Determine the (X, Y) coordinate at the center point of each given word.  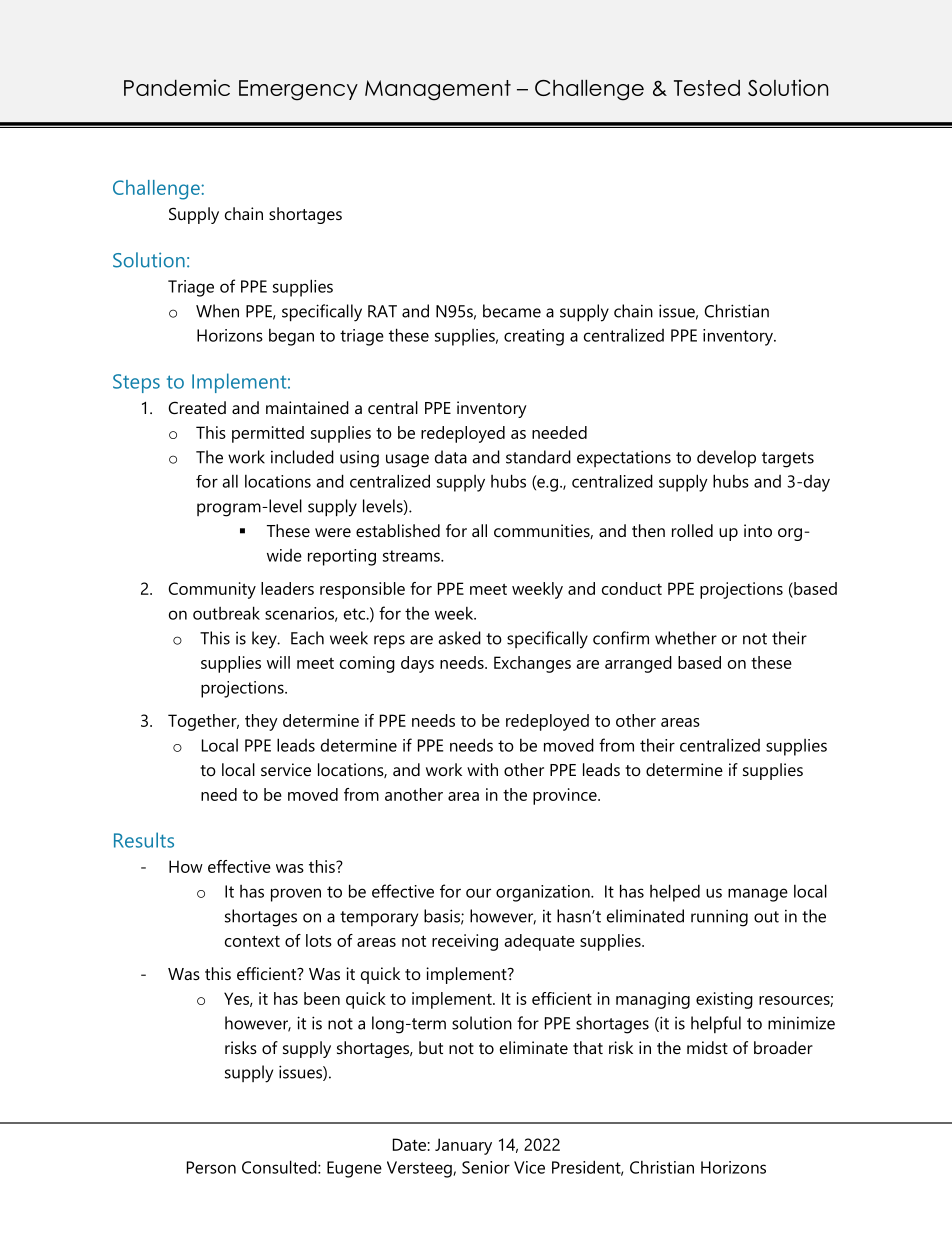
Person (211, 1167)
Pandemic (177, 87)
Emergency (298, 90)
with (482, 769)
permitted (268, 434)
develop (726, 458)
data (451, 457)
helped (675, 893)
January (463, 1146)
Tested (707, 88)
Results (144, 840)
